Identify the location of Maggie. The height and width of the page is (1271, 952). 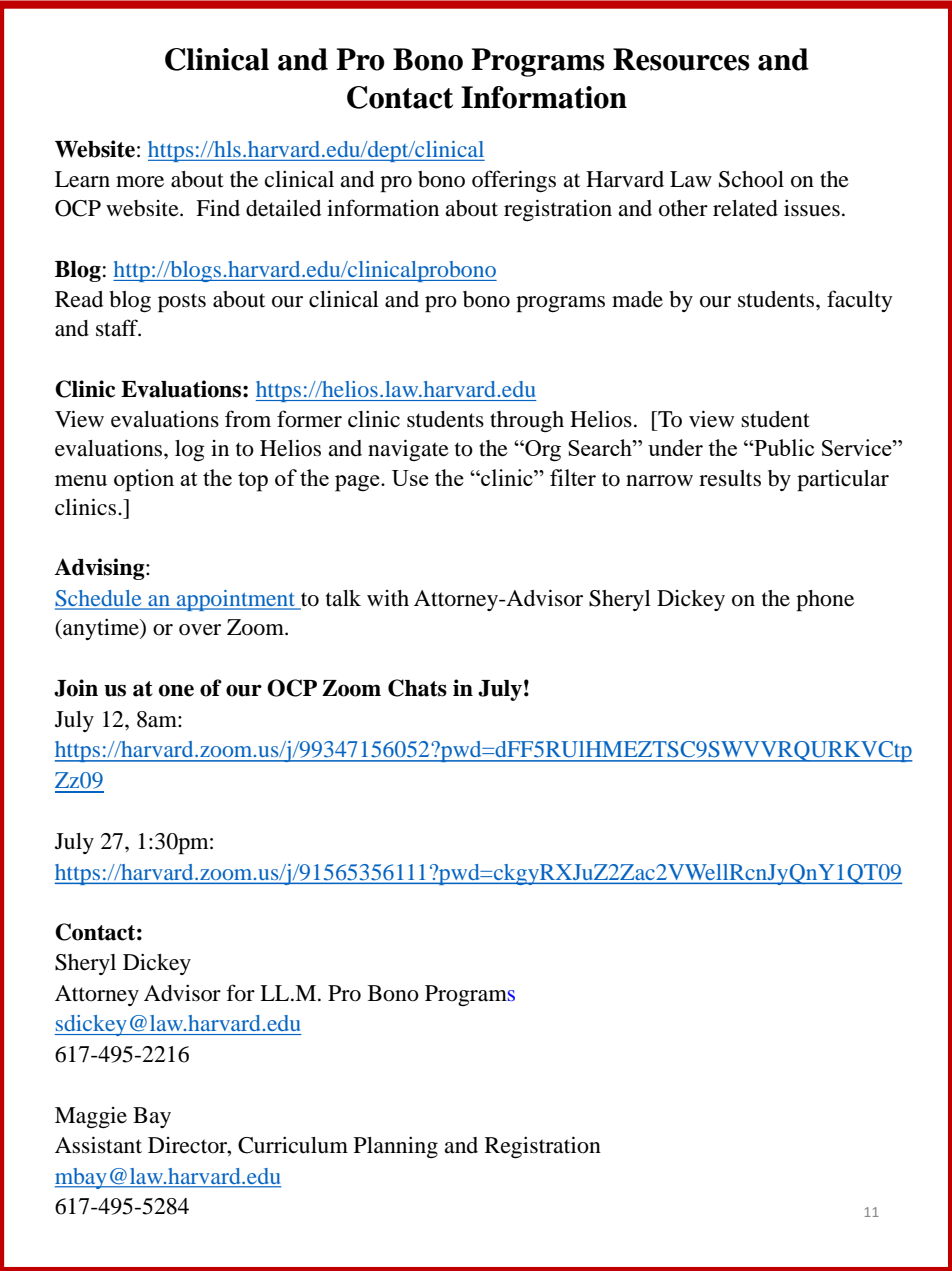
(91, 1118).
